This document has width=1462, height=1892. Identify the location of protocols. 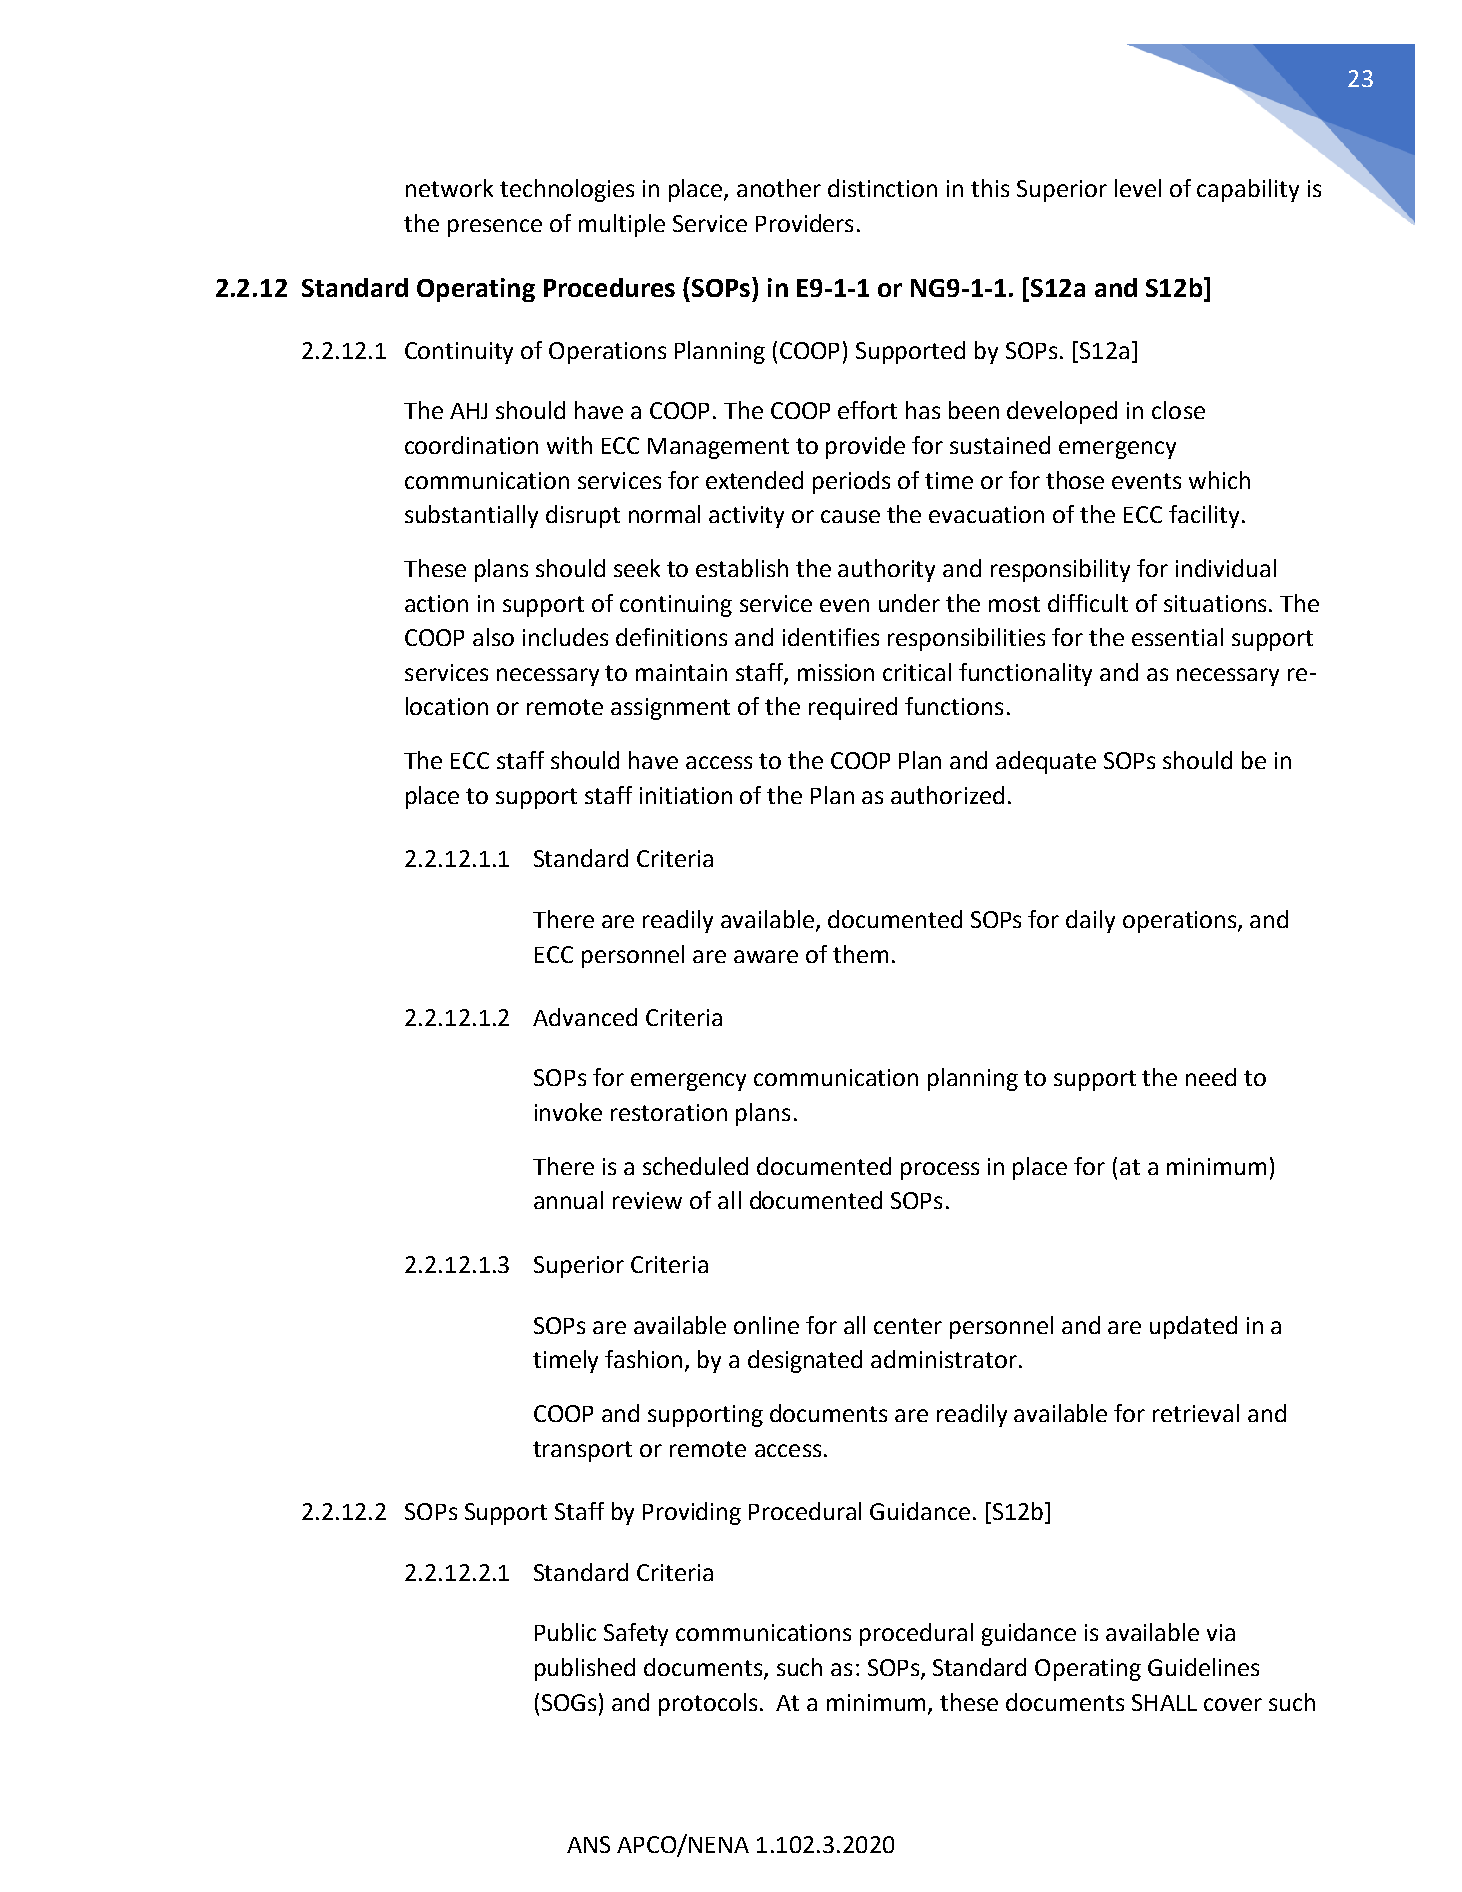
(708, 1704).
